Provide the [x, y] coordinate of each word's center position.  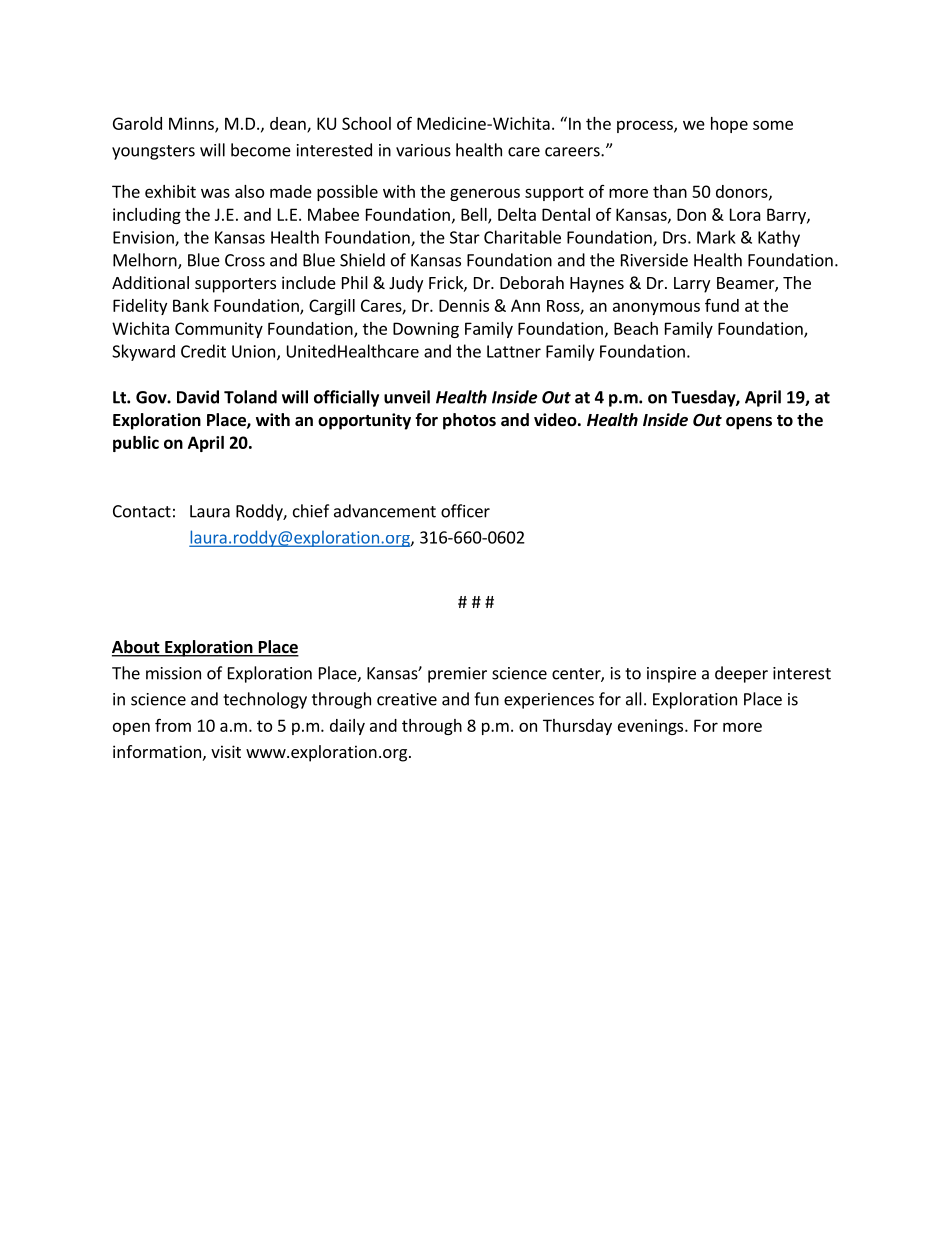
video [555, 420]
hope [729, 125]
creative [407, 699]
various [423, 150]
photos [469, 421]
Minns [192, 124]
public [136, 444]
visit [226, 751]
